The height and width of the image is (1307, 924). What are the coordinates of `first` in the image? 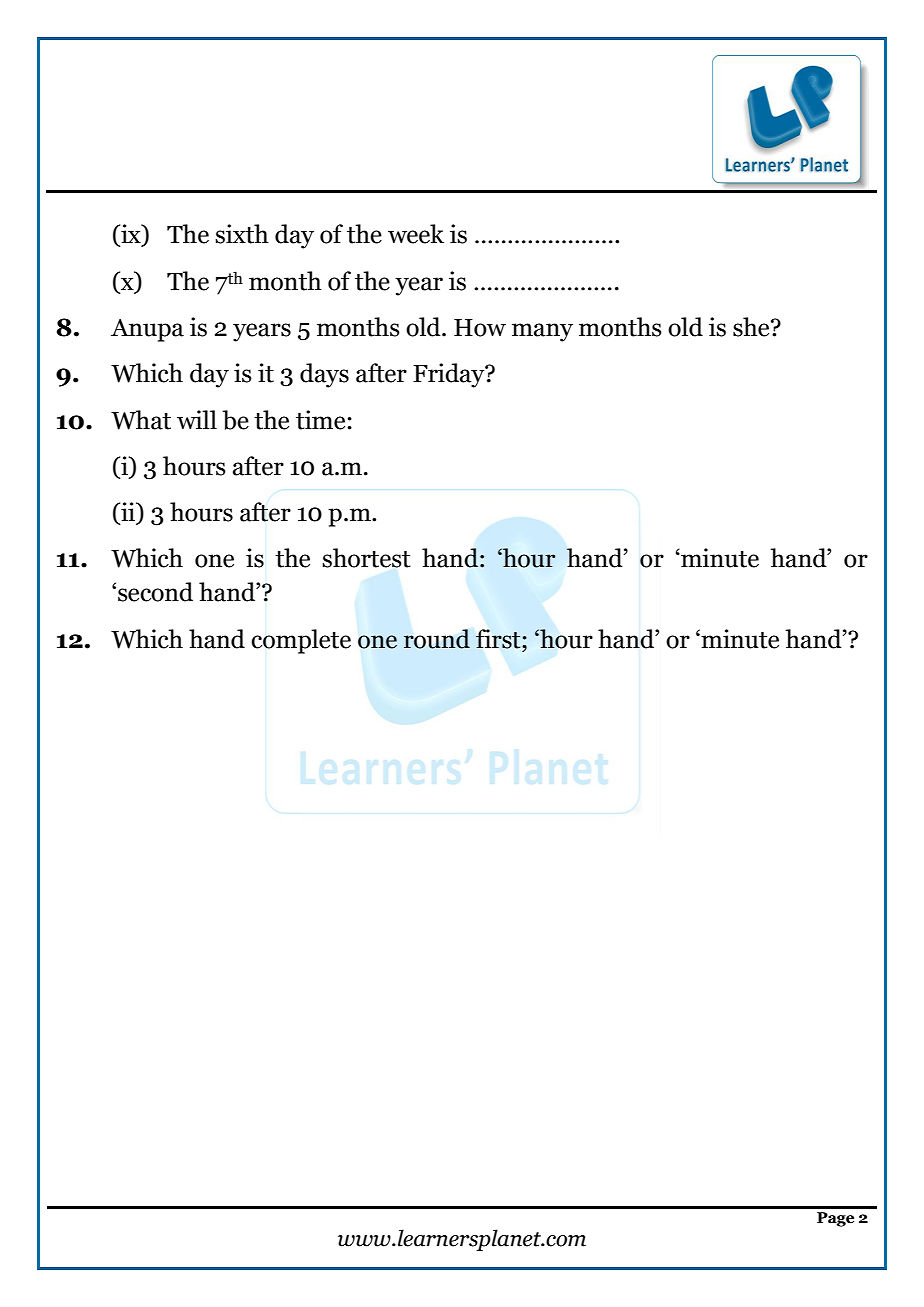 It's located at (499, 639).
